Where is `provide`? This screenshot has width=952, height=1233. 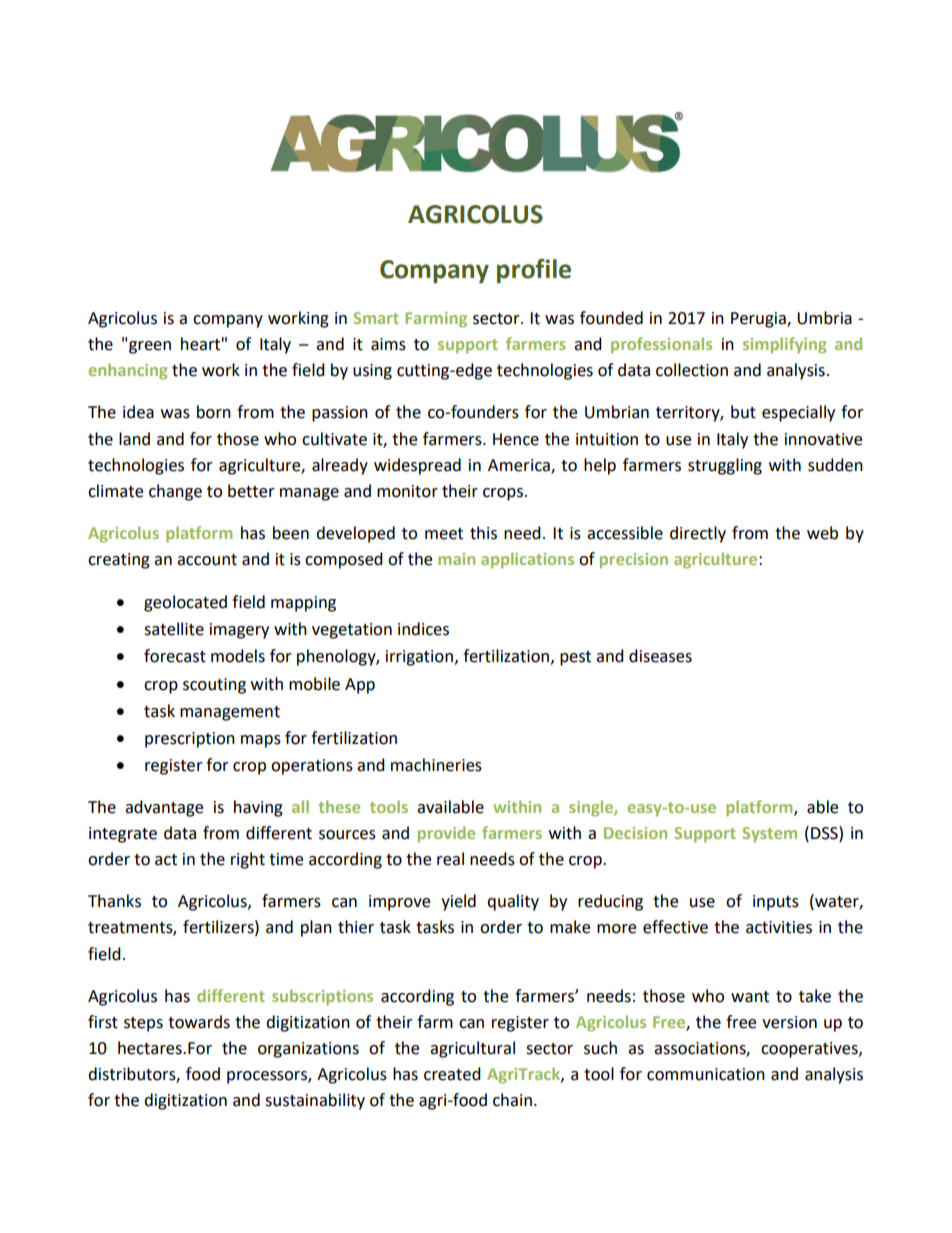
provide is located at coordinates (446, 834).
